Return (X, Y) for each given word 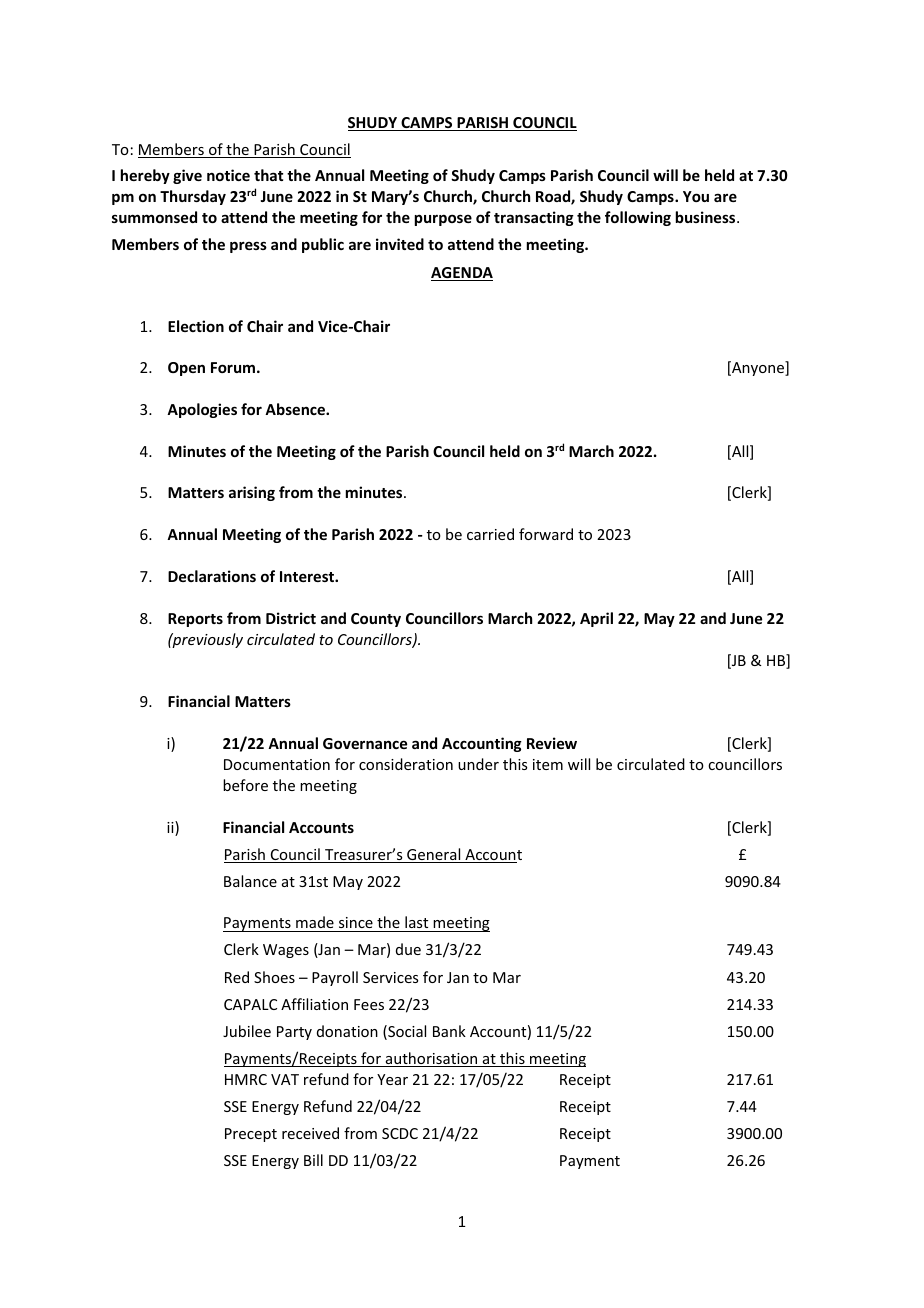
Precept (251, 1135)
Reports (195, 620)
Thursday (193, 197)
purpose (443, 220)
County (376, 620)
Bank (449, 1031)
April (596, 619)
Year (392, 1079)
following (638, 218)
